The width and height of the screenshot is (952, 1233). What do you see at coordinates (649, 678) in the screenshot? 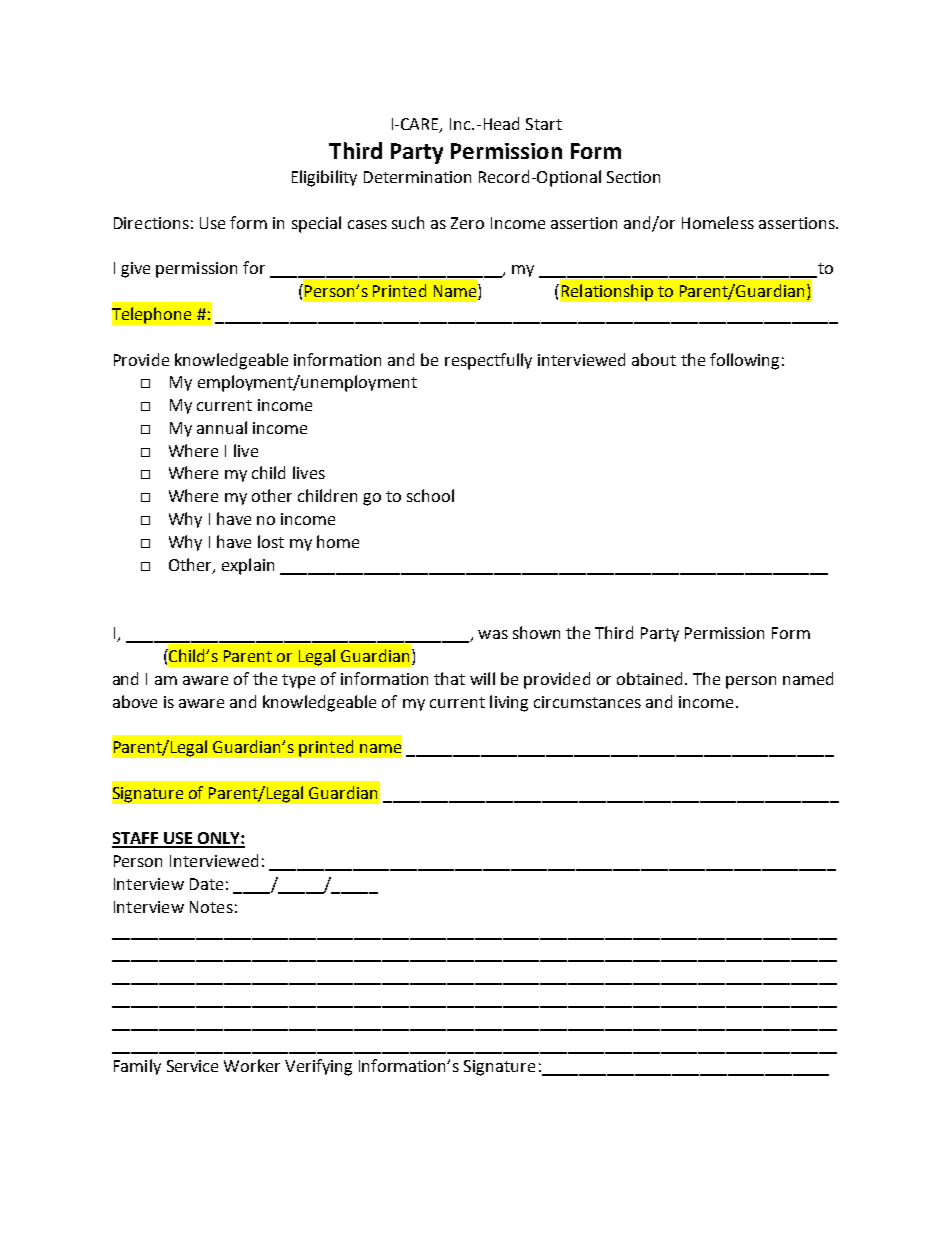
I see `obtained` at bounding box center [649, 678].
